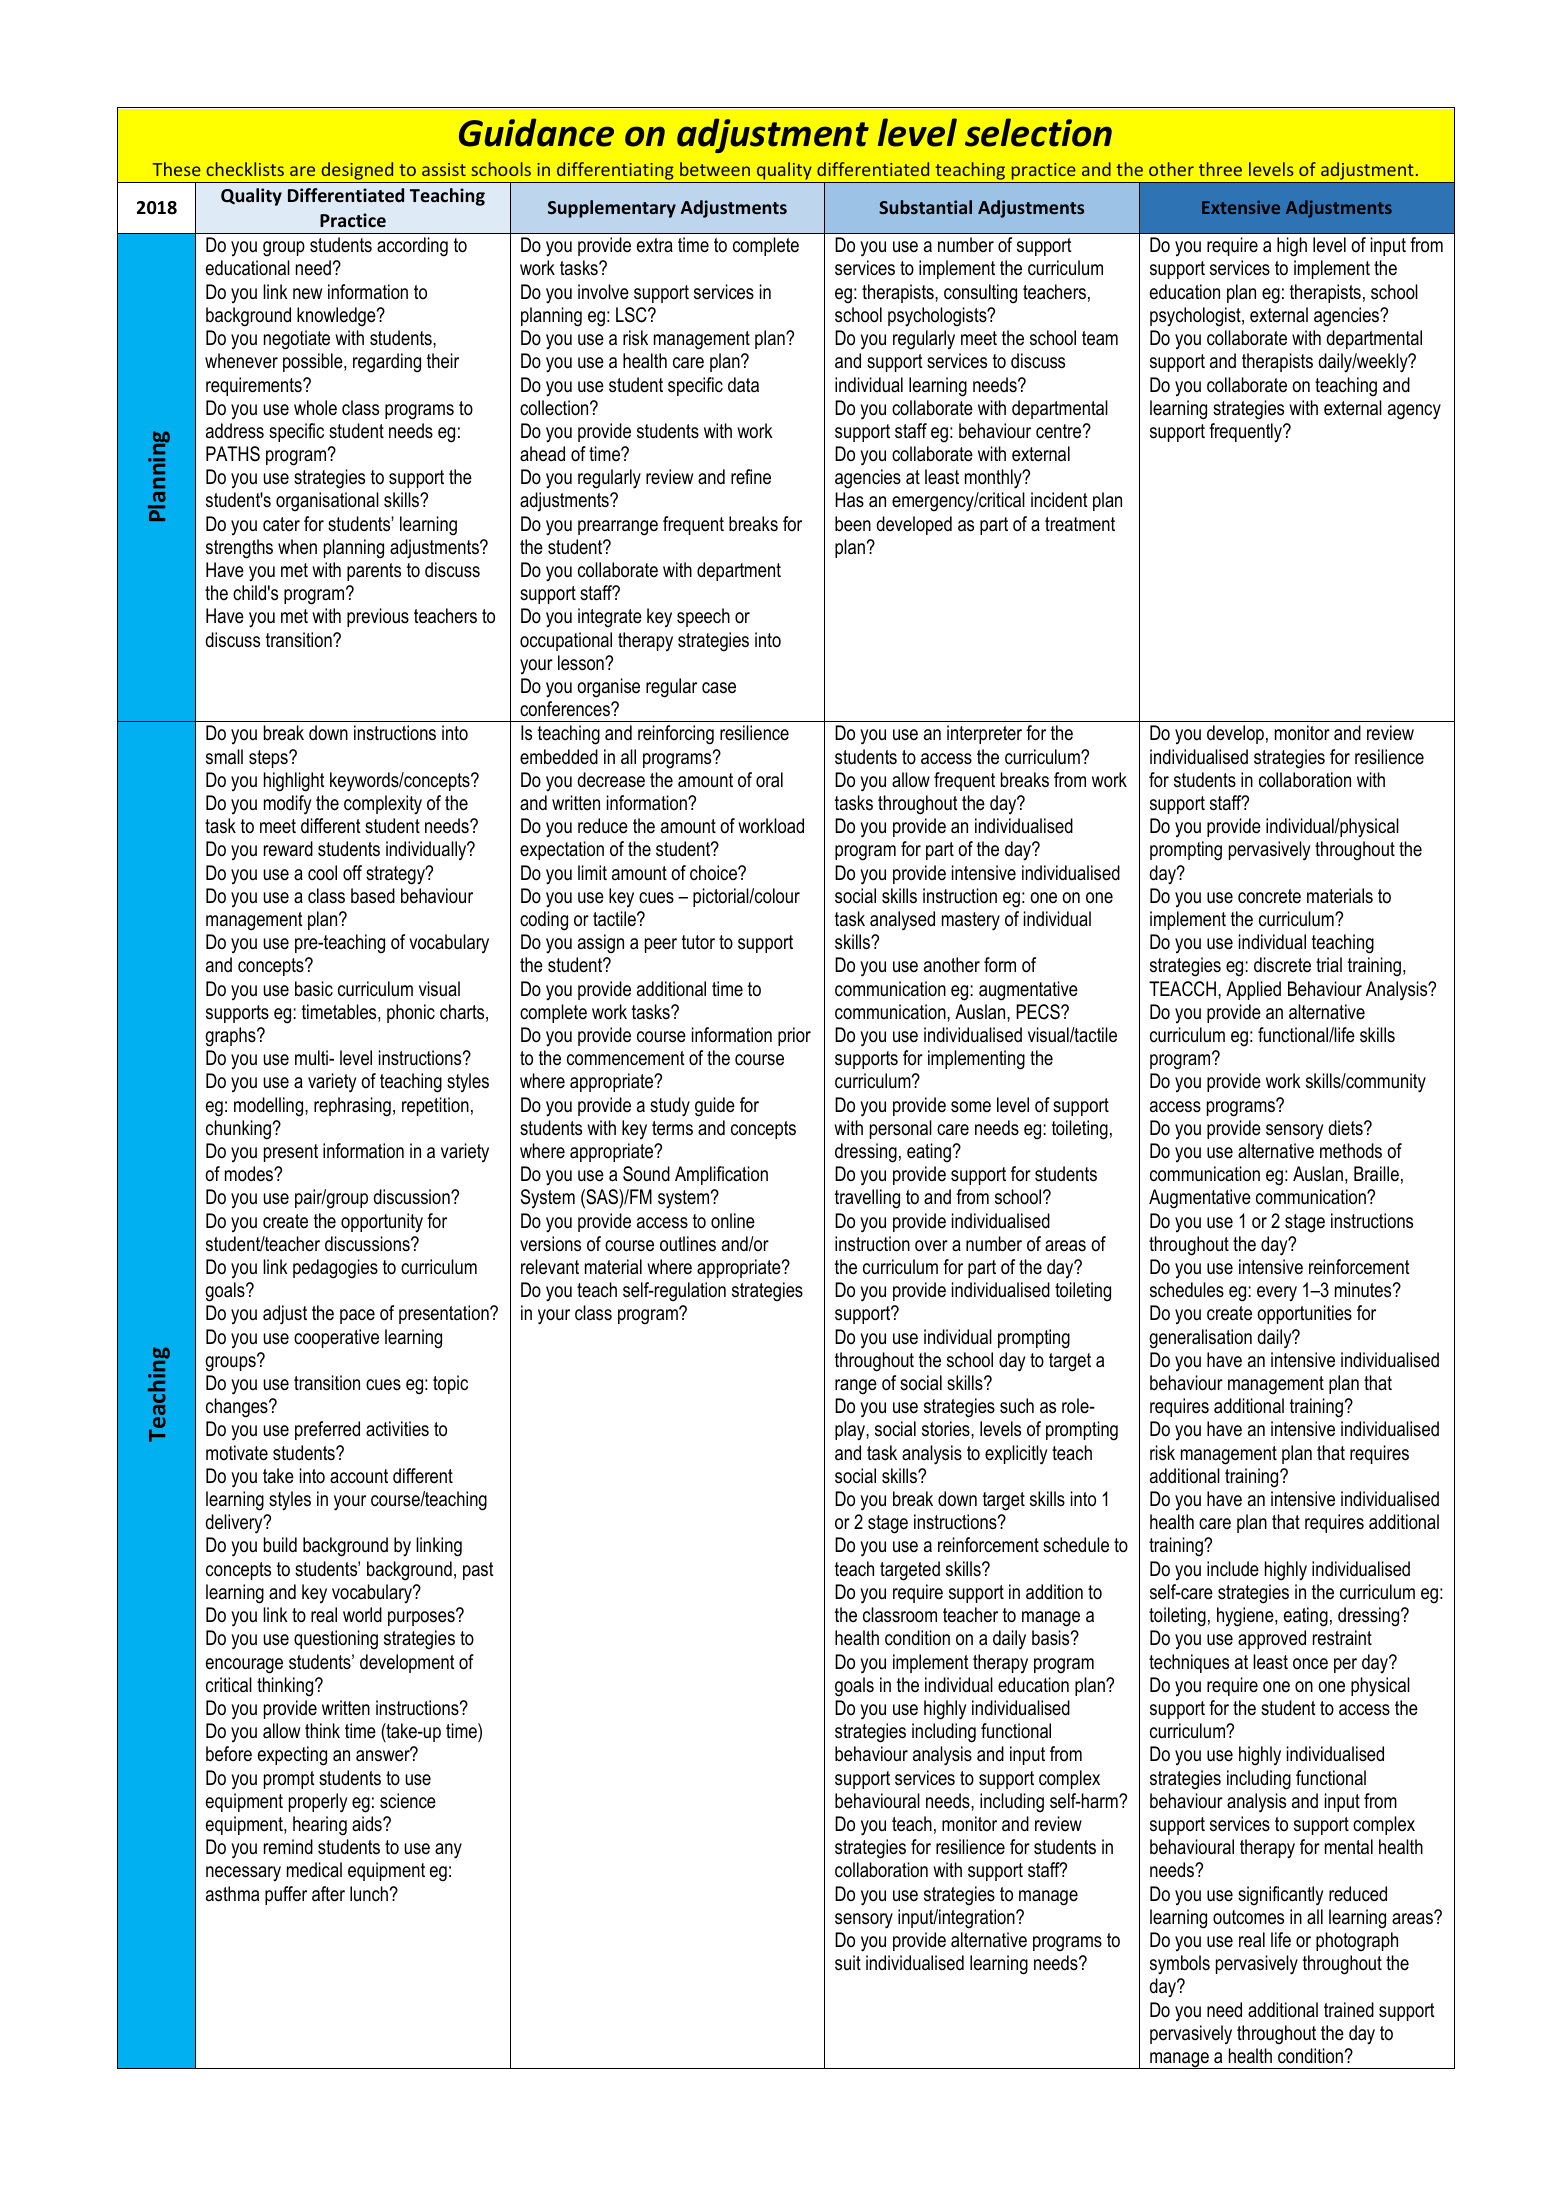  What do you see at coordinates (715, 169) in the screenshot?
I see `between` at bounding box center [715, 169].
